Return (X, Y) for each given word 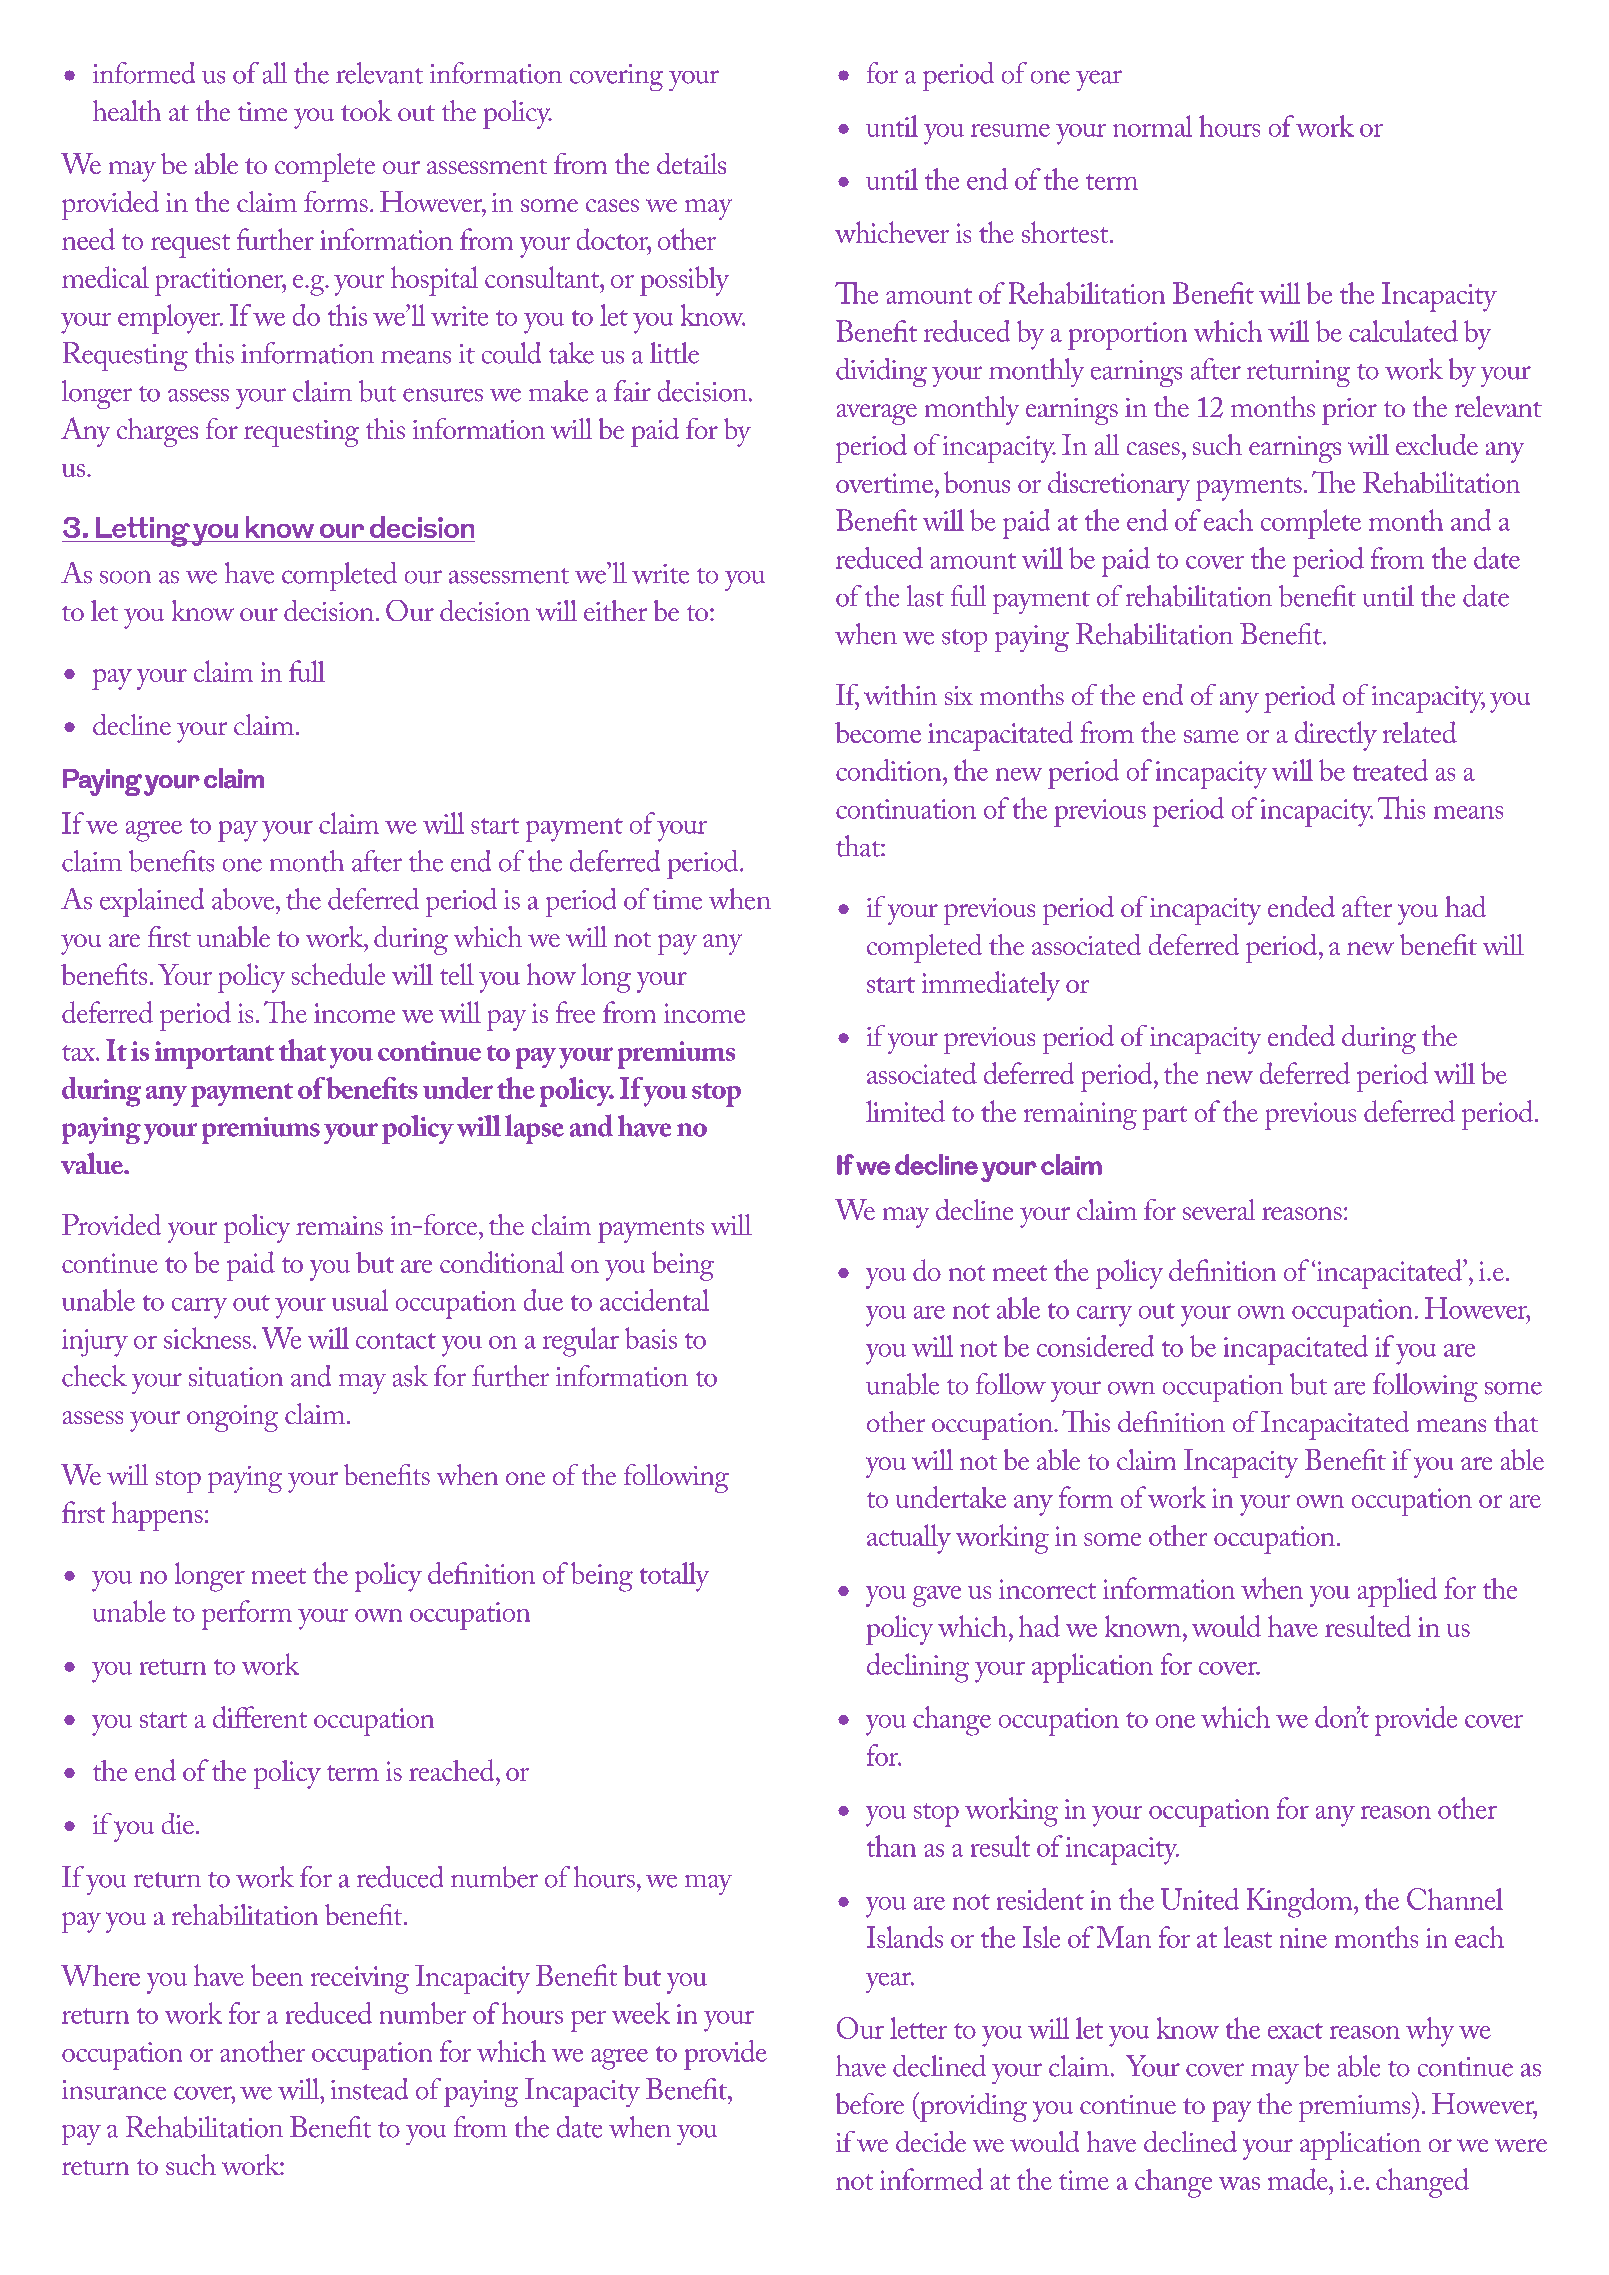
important (214, 1055)
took (366, 110)
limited (905, 1111)
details (691, 163)
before (869, 2103)
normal (1153, 126)
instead (369, 2089)
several (1219, 1209)
